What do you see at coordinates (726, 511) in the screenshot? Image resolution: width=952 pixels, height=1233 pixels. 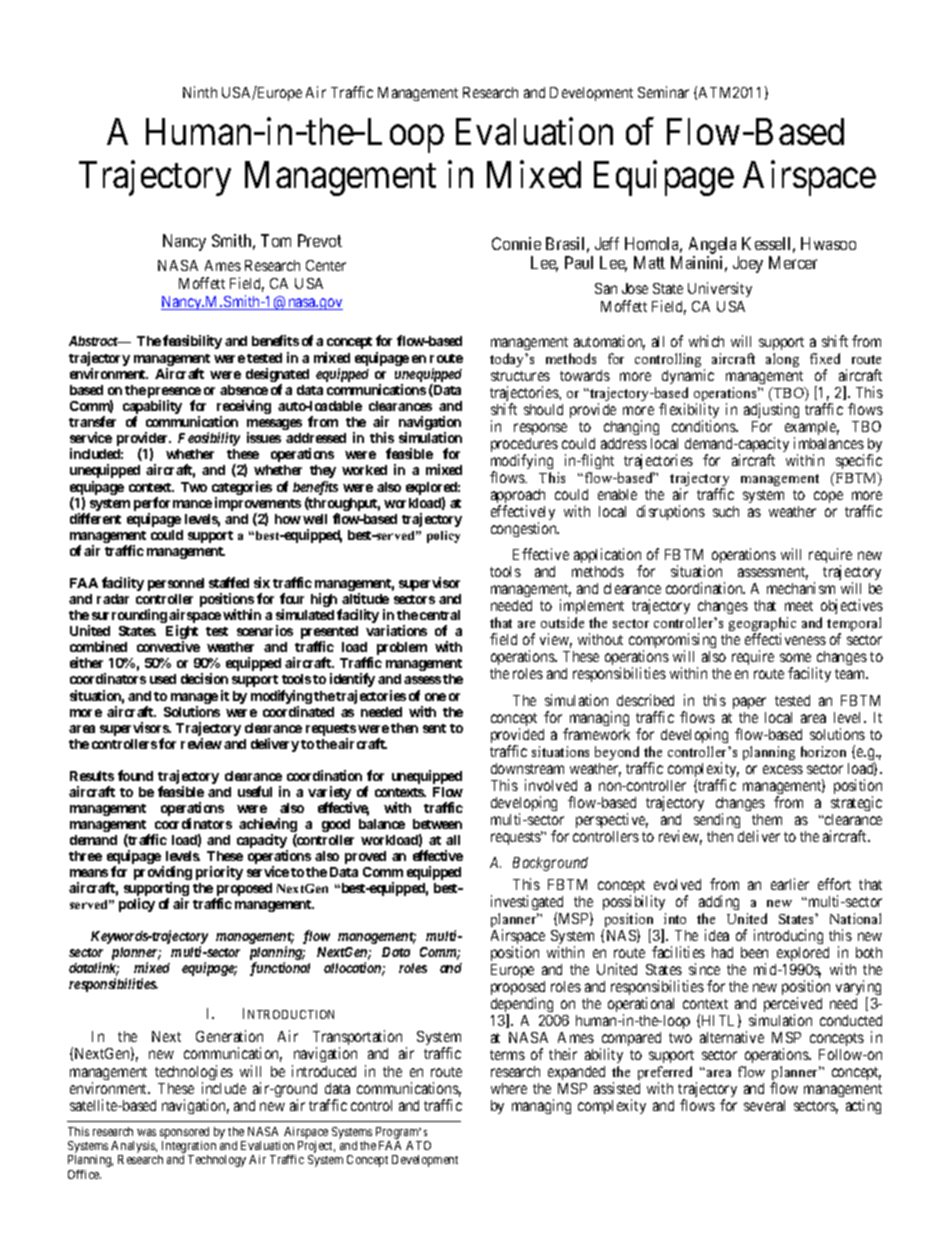 I see `such` at bounding box center [726, 511].
